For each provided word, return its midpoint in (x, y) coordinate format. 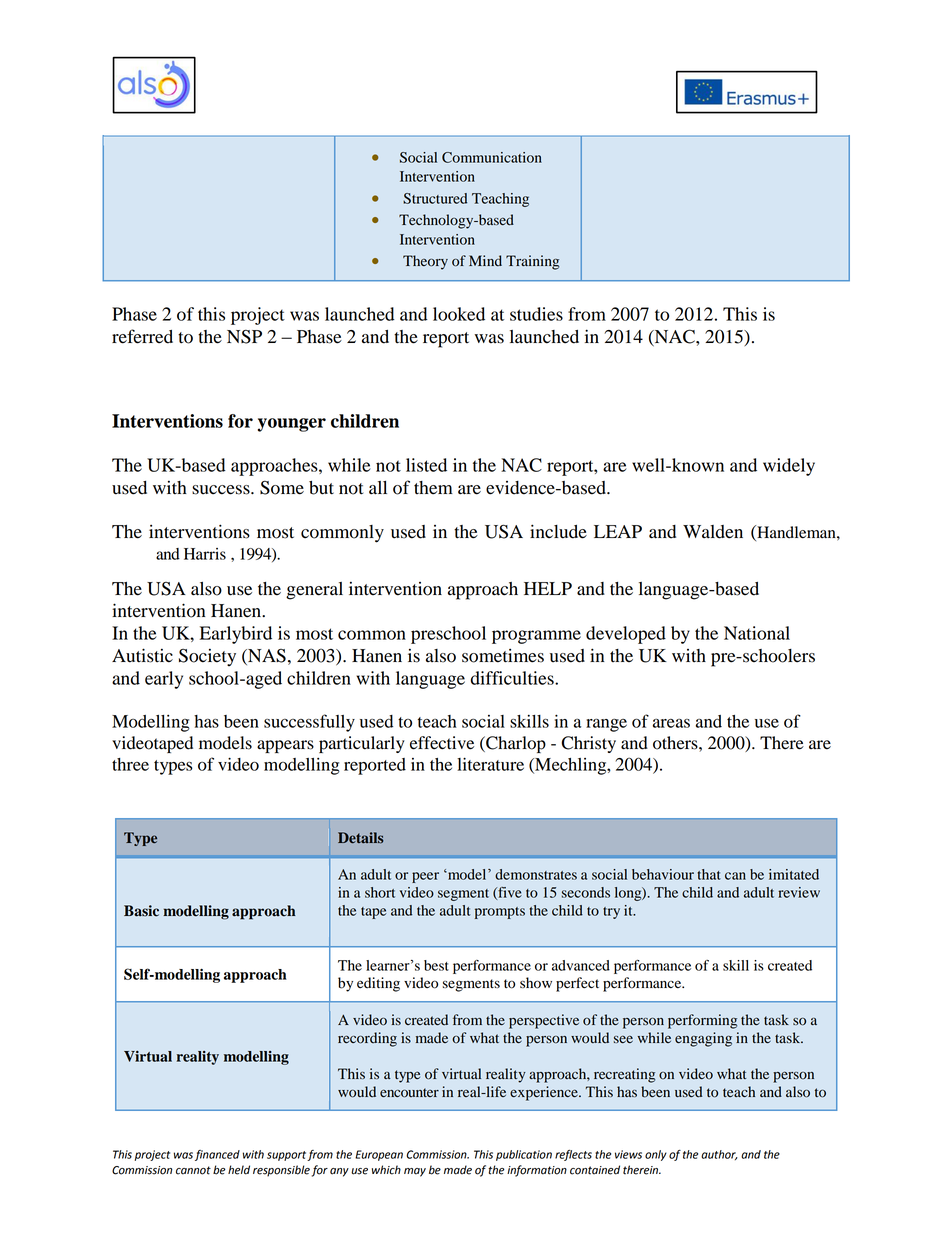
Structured (435, 198)
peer (425, 877)
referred (142, 336)
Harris (205, 554)
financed (217, 1155)
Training (532, 262)
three (130, 764)
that (709, 874)
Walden (713, 532)
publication (524, 1155)
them (433, 488)
